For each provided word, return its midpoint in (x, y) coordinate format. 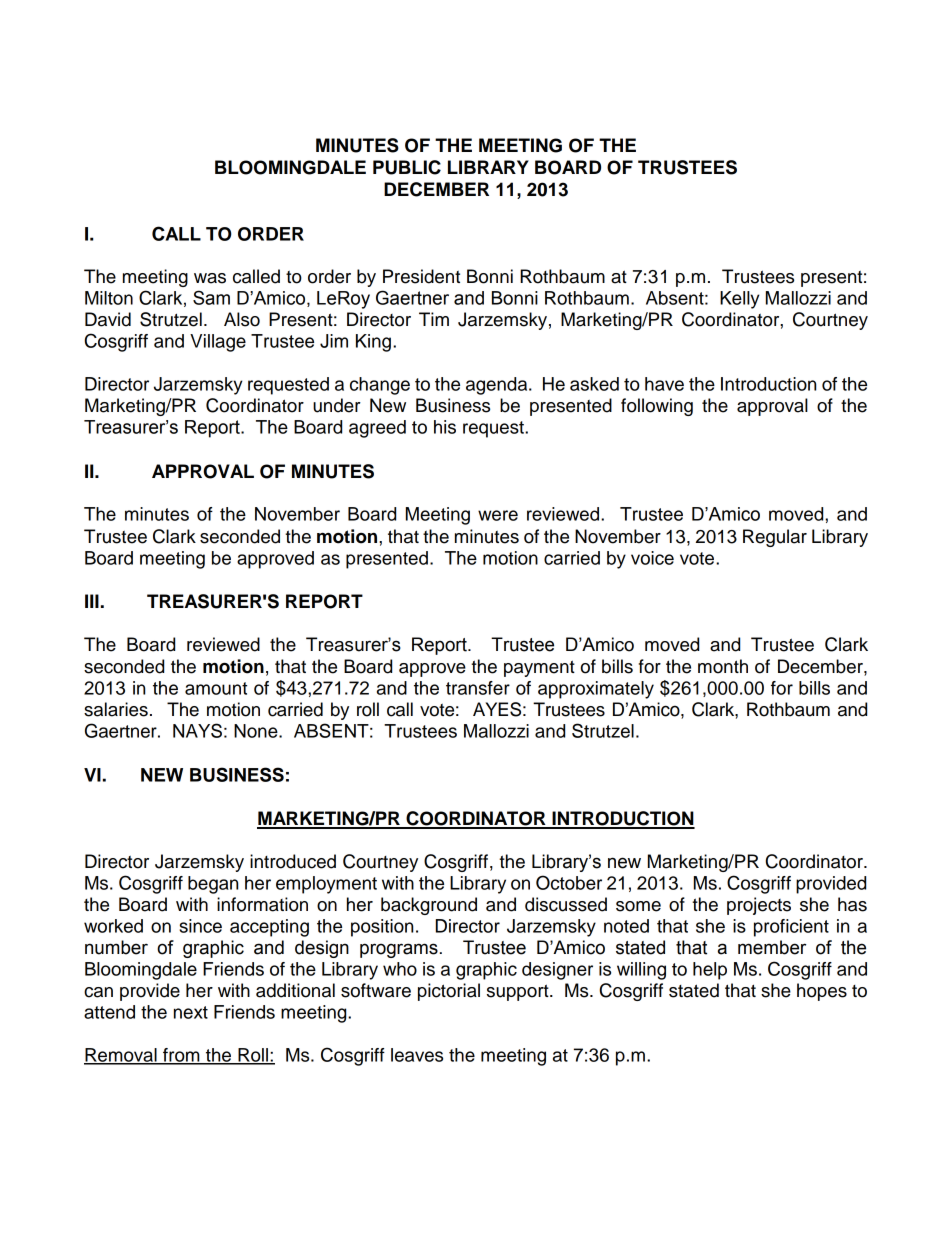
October (569, 882)
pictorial (449, 992)
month (723, 666)
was (210, 278)
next (191, 1012)
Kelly (740, 300)
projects (759, 906)
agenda (498, 386)
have (664, 384)
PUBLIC (407, 167)
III (92, 601)
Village (218, 343)
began (213, 885)
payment (539, 668)
